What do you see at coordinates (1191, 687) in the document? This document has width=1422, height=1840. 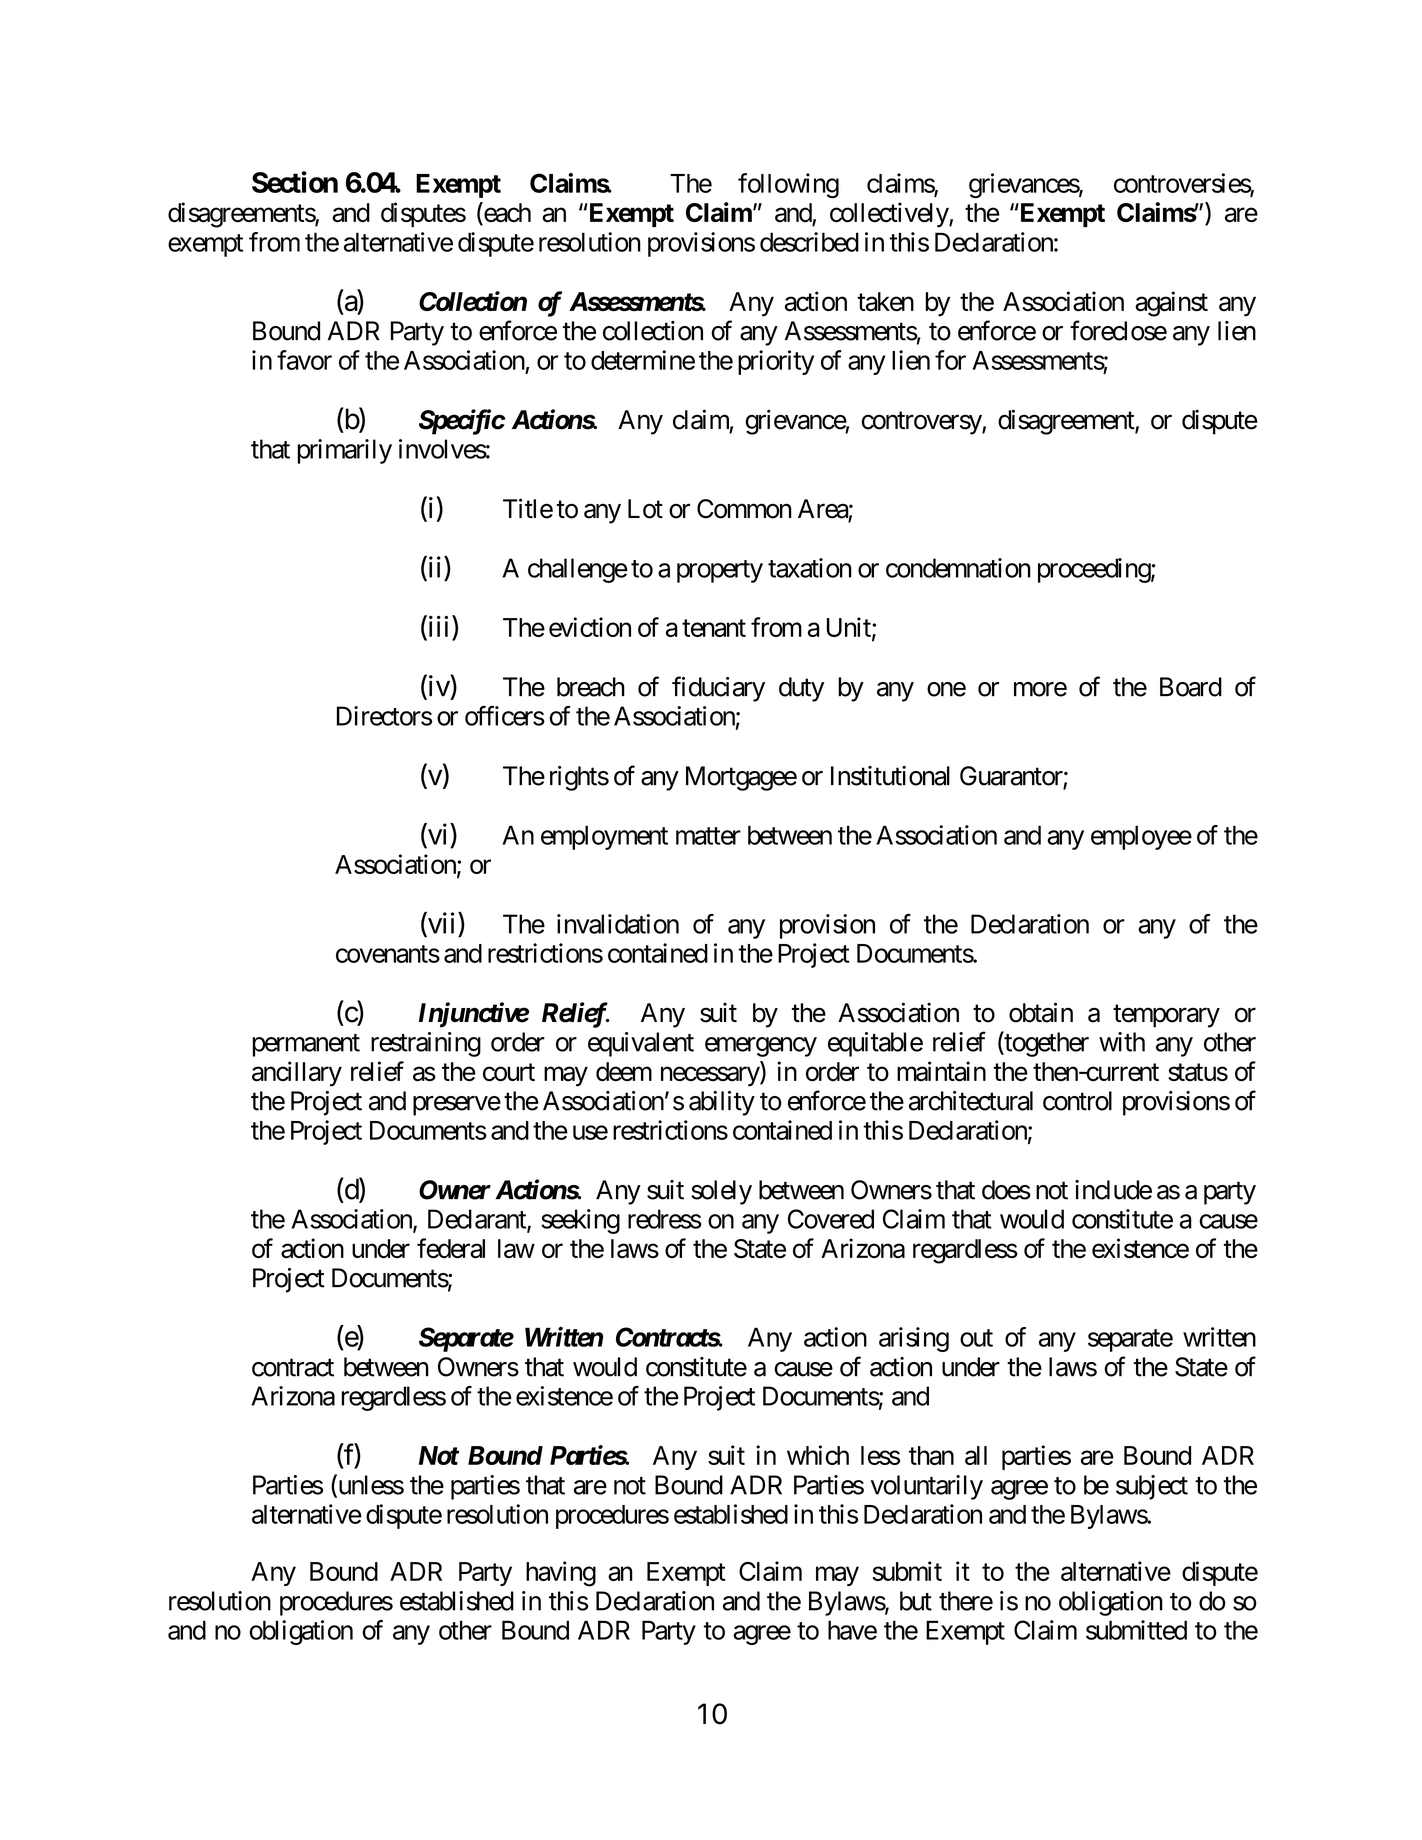 I see `Board` at bounding box center [1191, 687].
